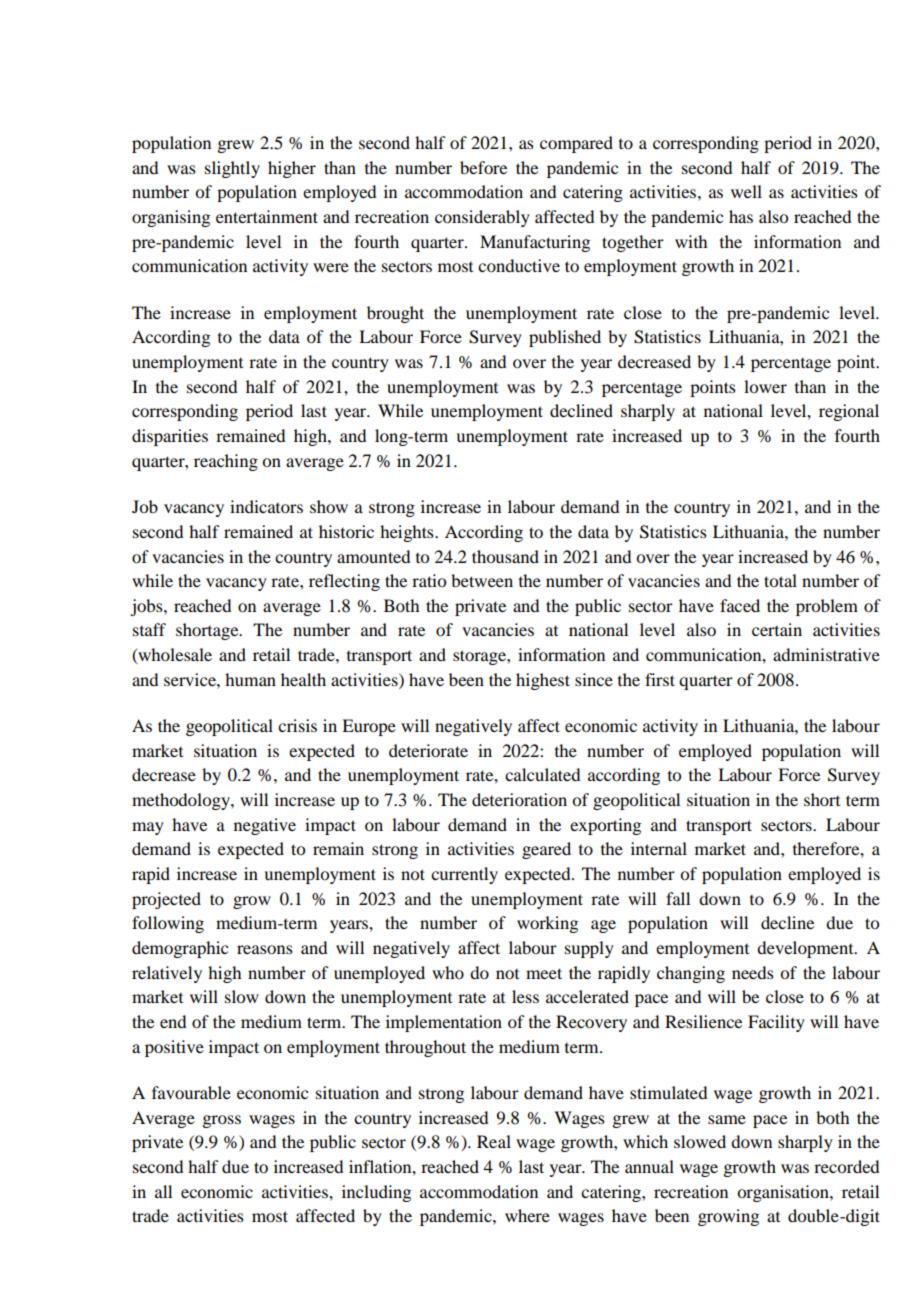 Image resolution: width=924 pixels, height=1308 pixels. Describe the element at coordinates (527, 1215) in the document. I see `where` at that location.
